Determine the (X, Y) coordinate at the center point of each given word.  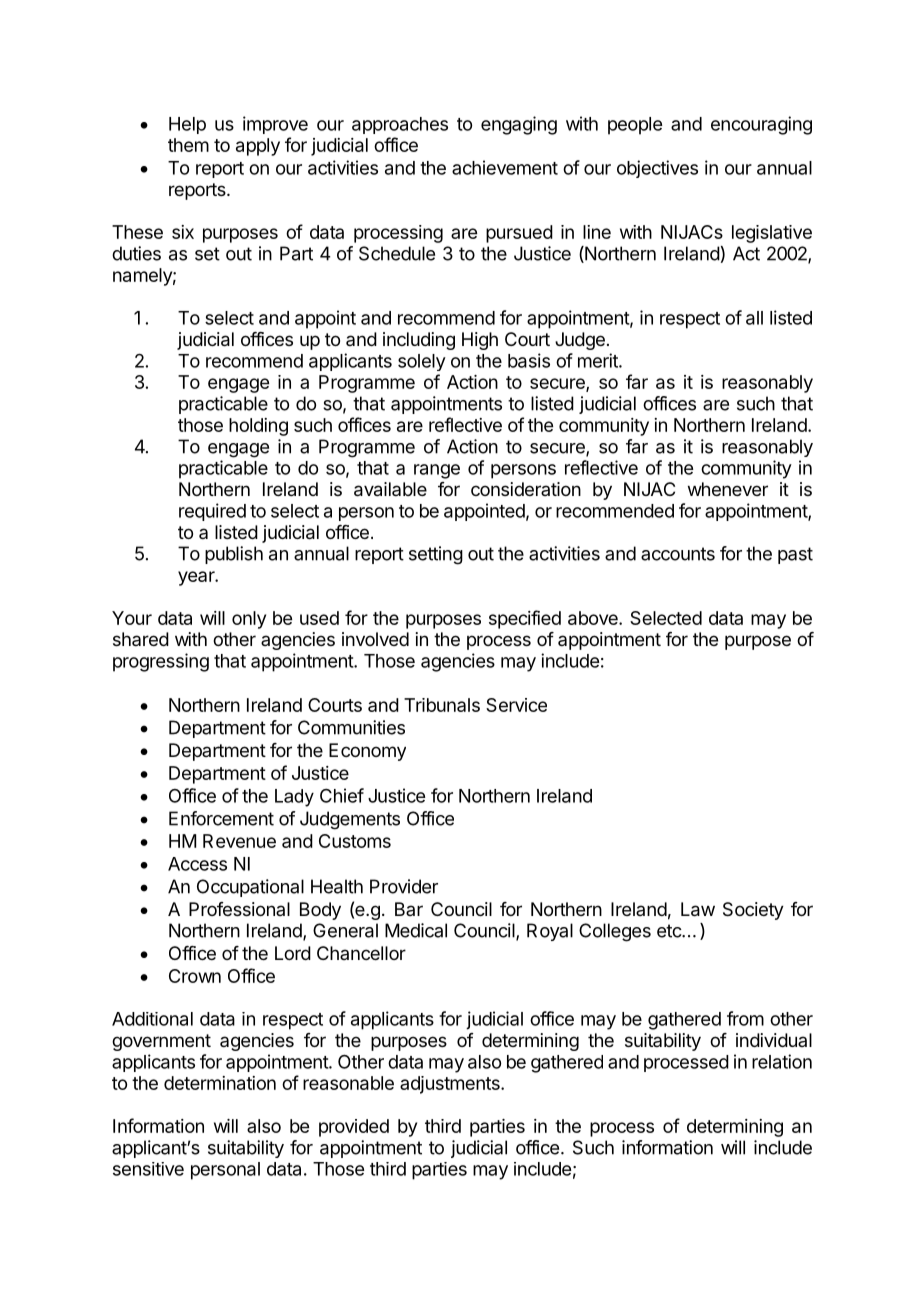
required (212, 512)
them (188, 145)
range (437, 471)
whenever (728, 489)
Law (698, 909)
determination (220, 1083)
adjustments (451, 1085)
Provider (404, 886)
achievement (505, 167)
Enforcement (221, 818)
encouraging (761, 125)
